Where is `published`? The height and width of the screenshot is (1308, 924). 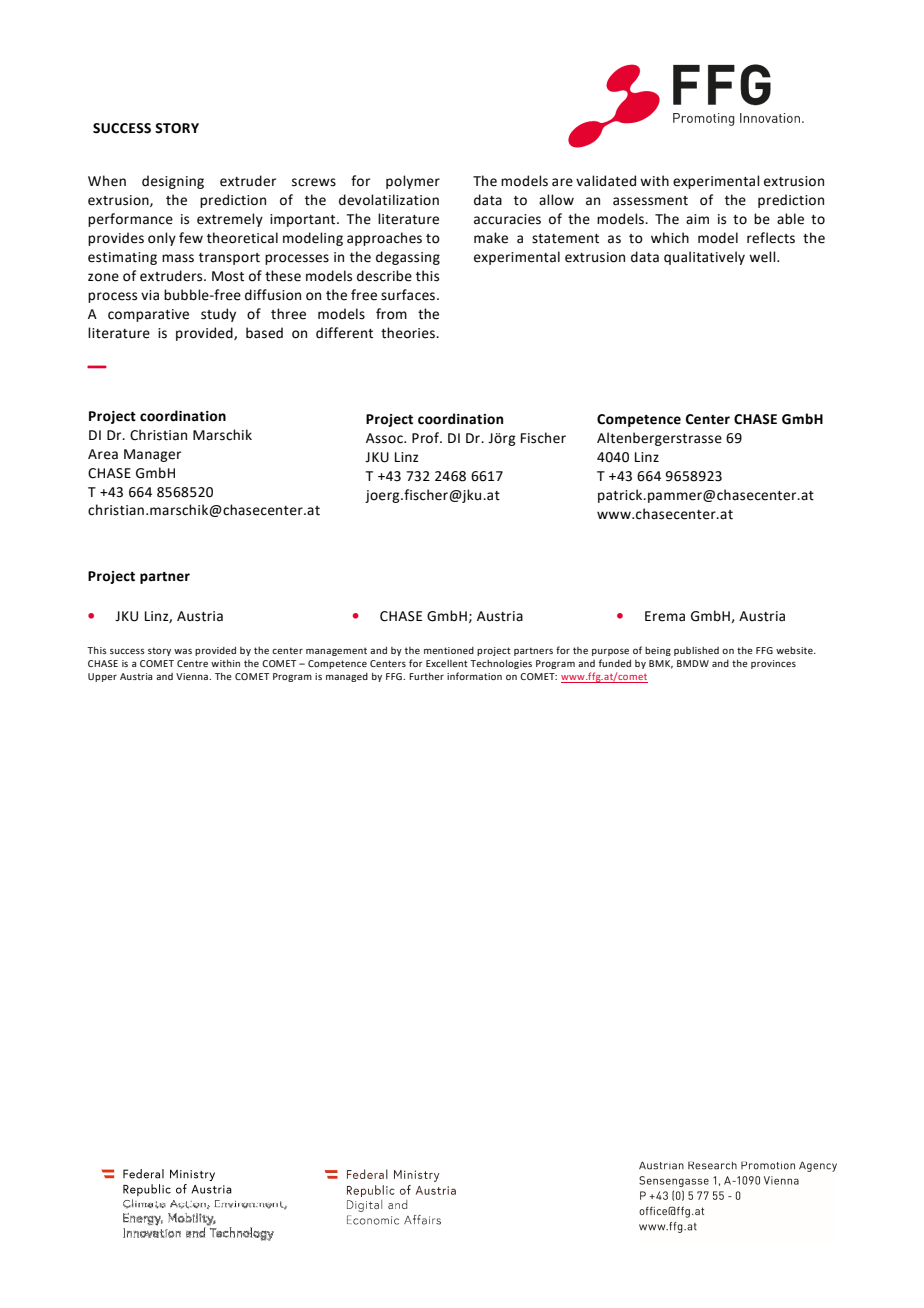
published is located at coordinates (696, 651).
